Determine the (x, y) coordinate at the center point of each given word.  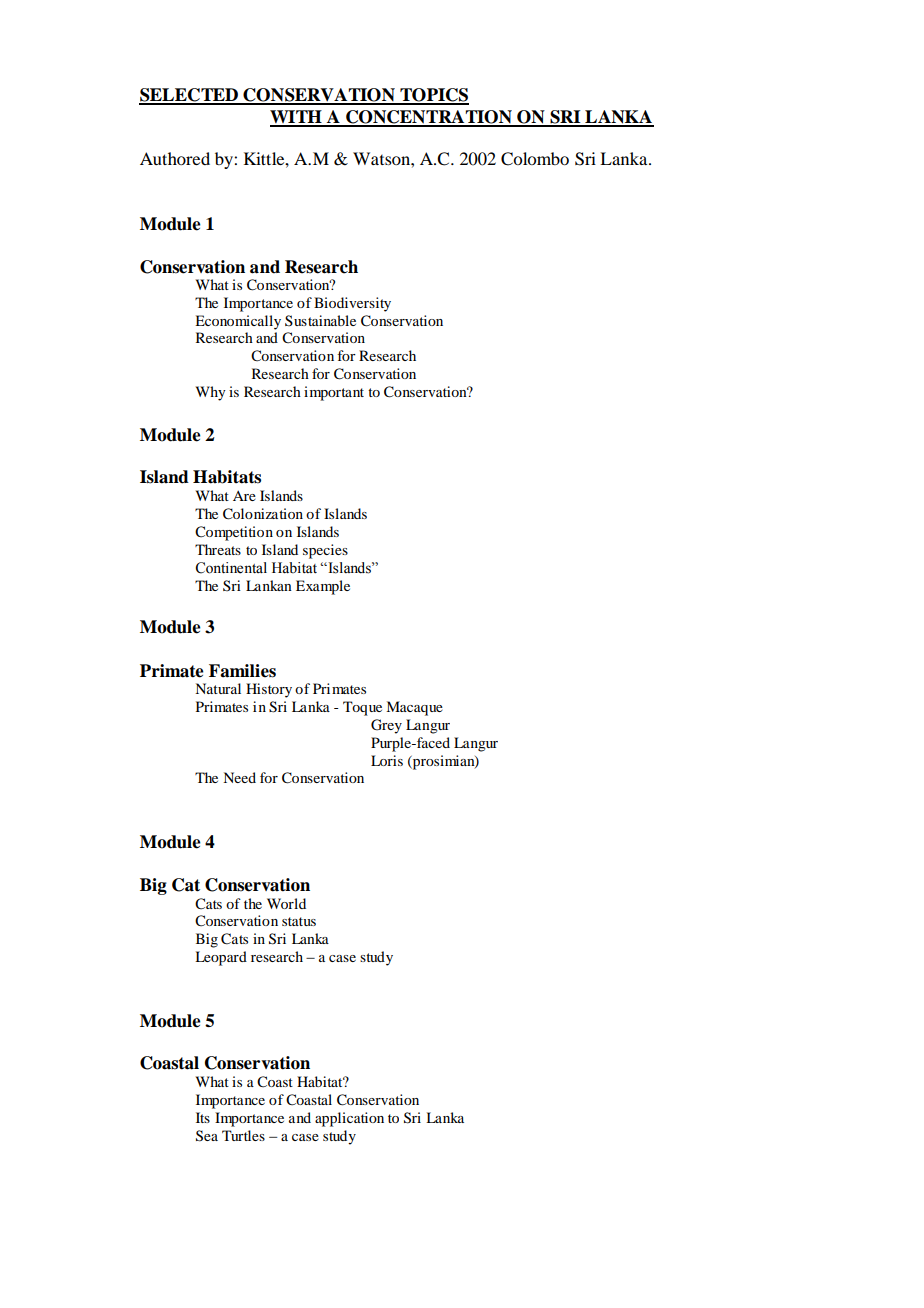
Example (323, 587)
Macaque (414, 708)
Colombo (535, 159)
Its (203, 1117)
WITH (297, 118)
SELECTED (189, 96)
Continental (231, 568)
